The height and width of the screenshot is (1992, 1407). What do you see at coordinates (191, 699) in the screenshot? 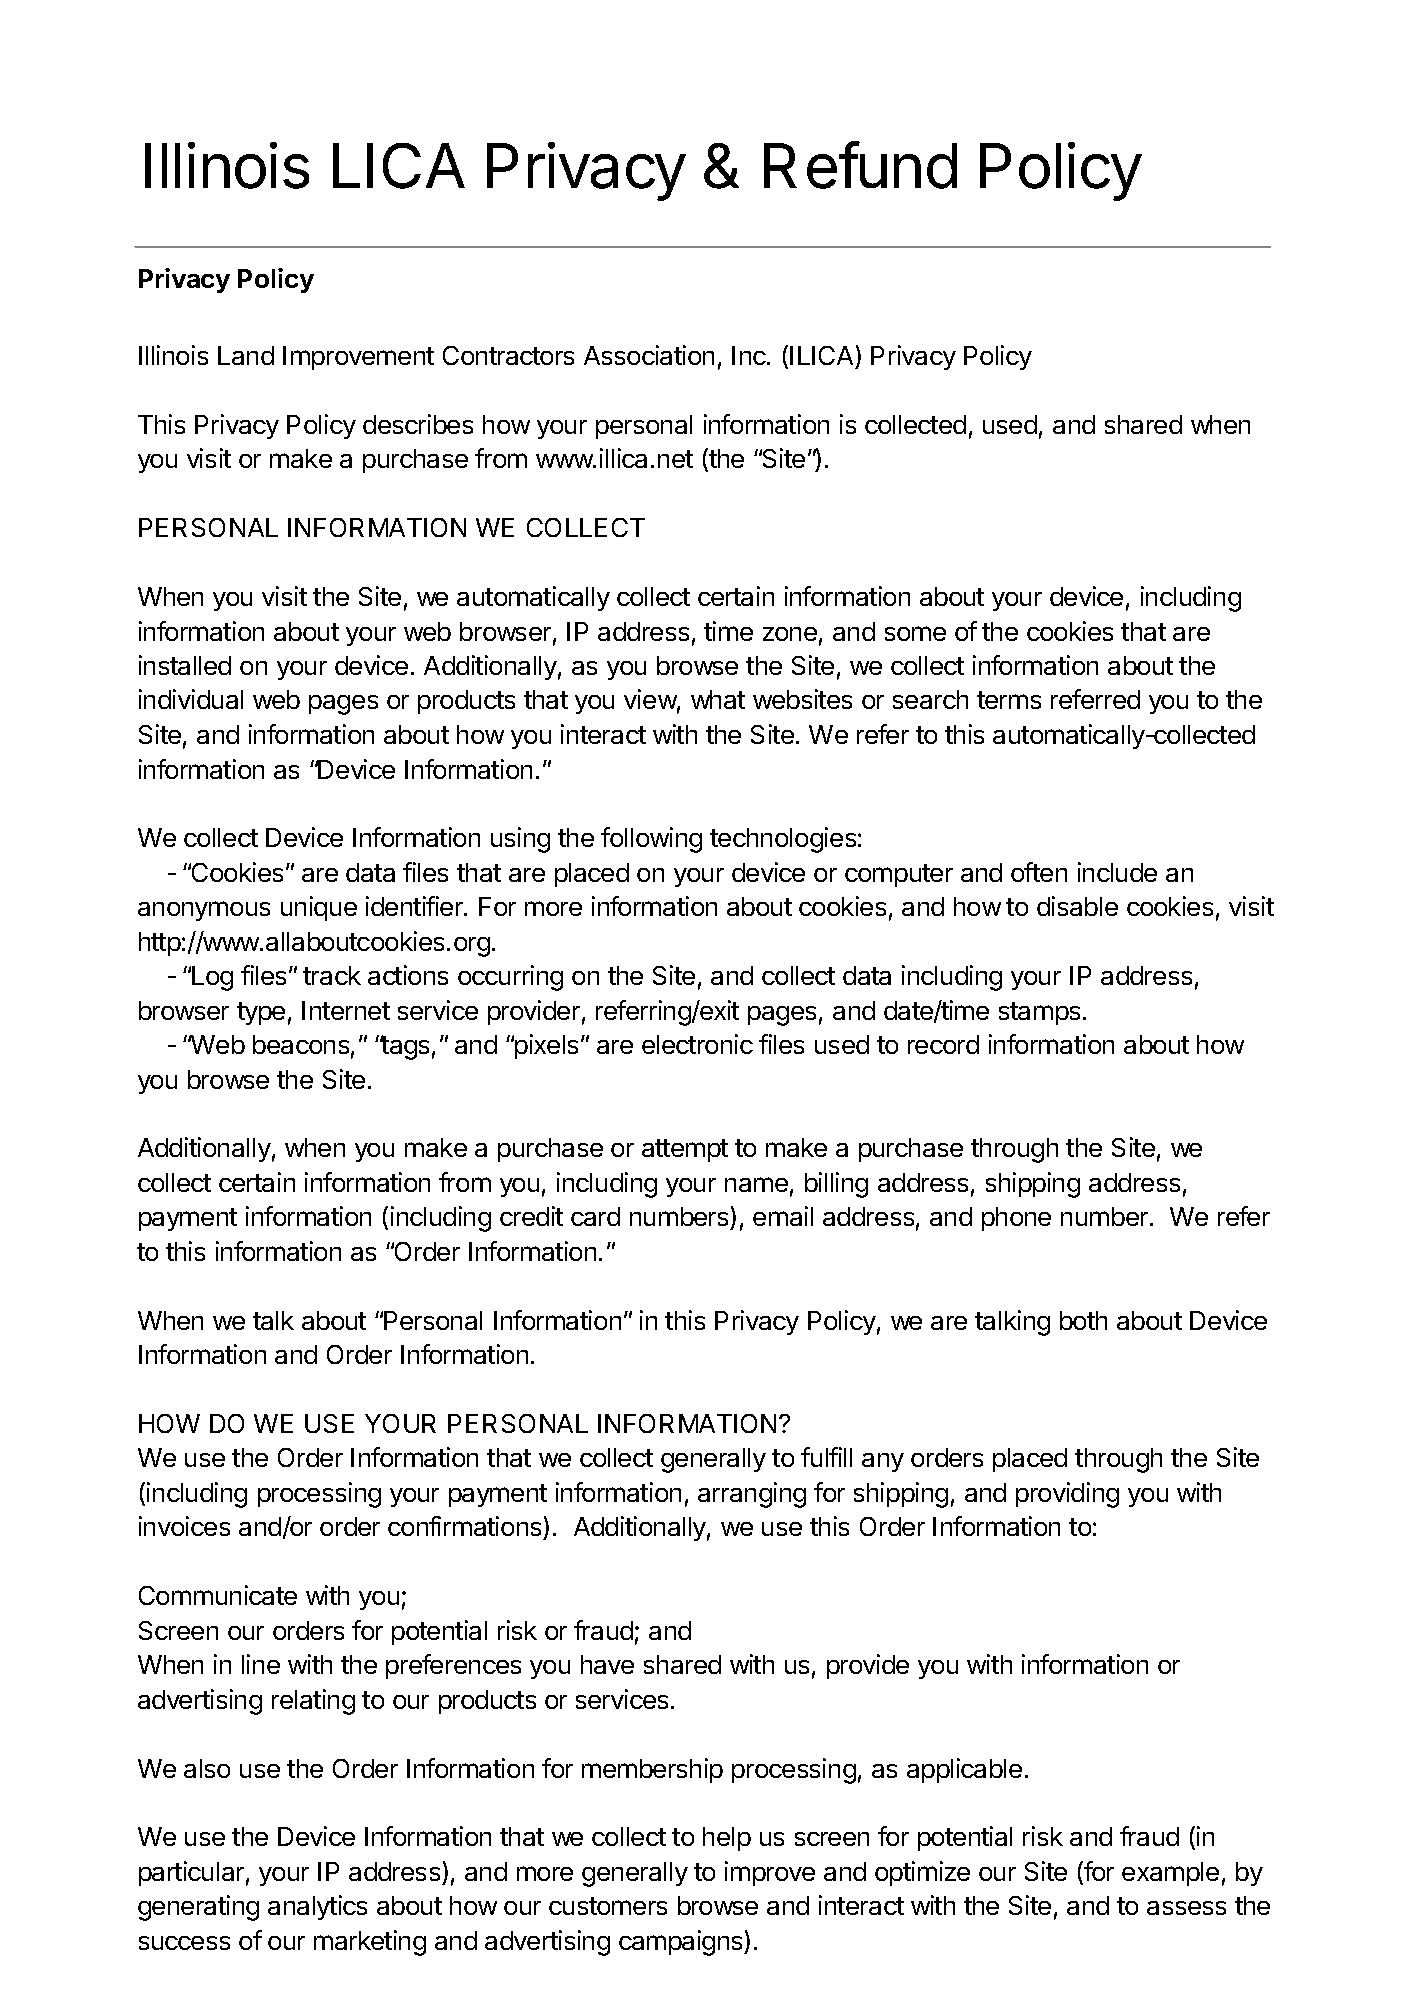
I see `individual` at bounding box center [191, 699].
